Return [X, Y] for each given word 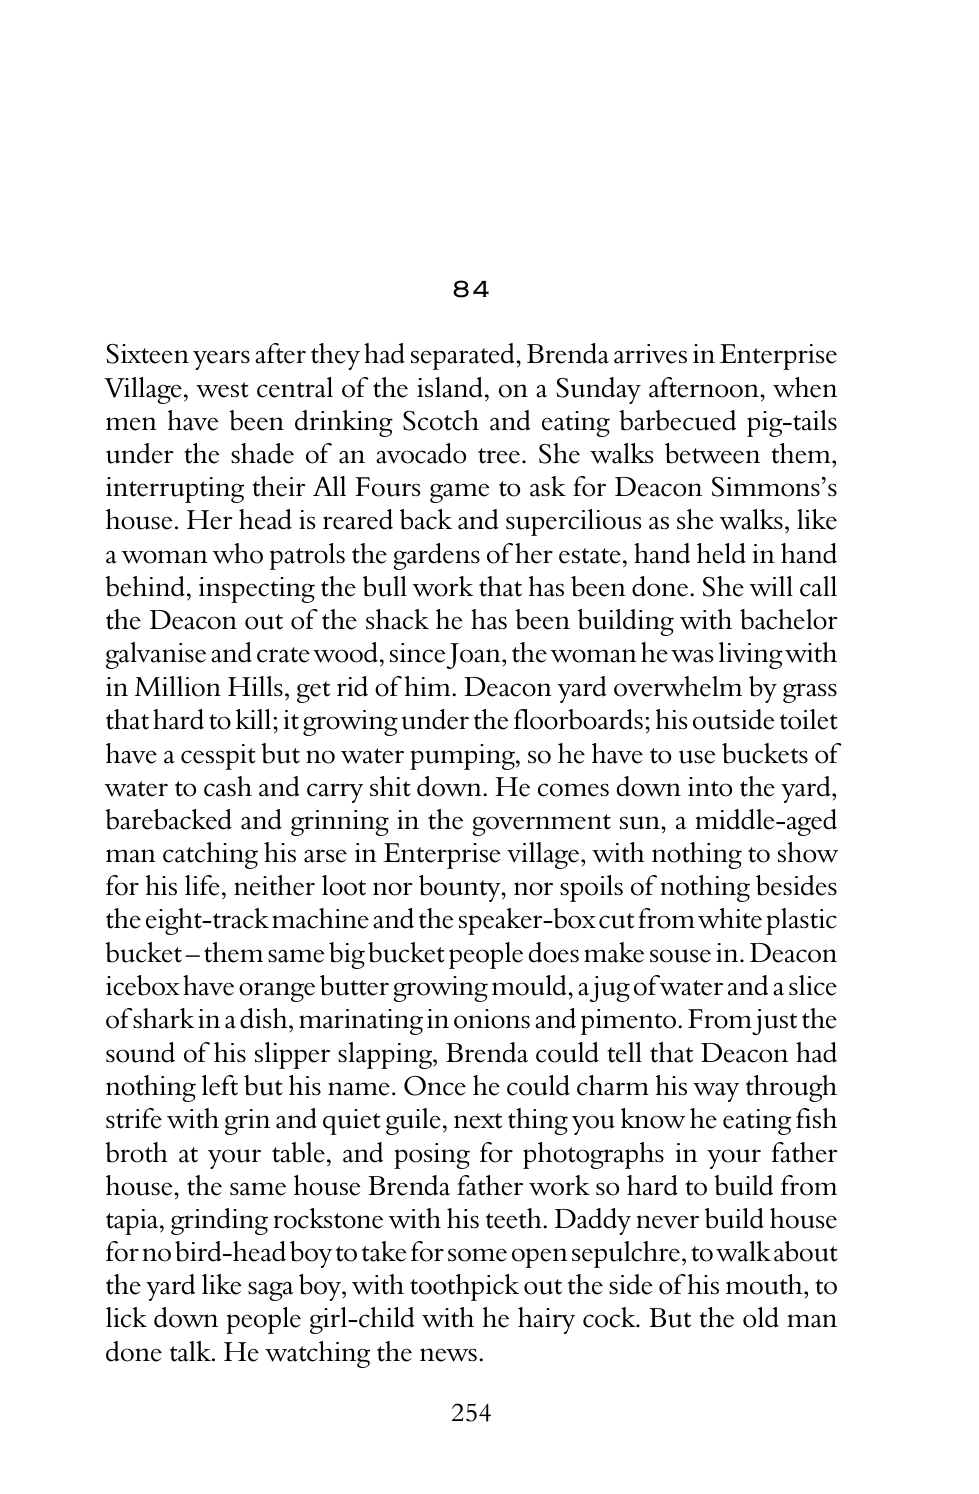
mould [530, 985]
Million [177, 686]
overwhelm [678, 686]
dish [265, 1020]
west [222, 390]
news [448, 1355]
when [805, 387]
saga [271, 1291]
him [429, 686]
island [450, 387]
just [774, 1022]
